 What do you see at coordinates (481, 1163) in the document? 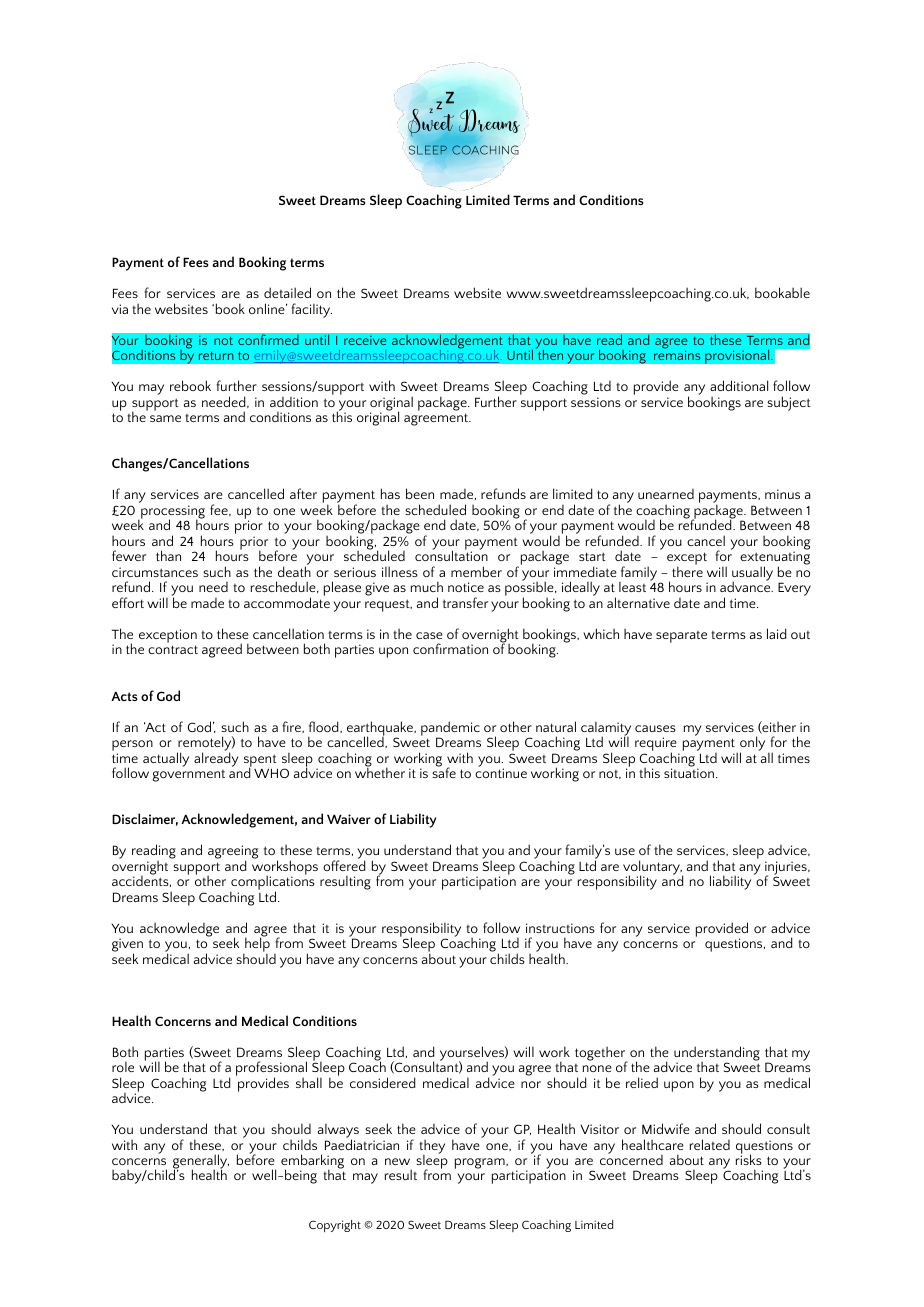
I see `program` at bounding box center [481, 1163].
